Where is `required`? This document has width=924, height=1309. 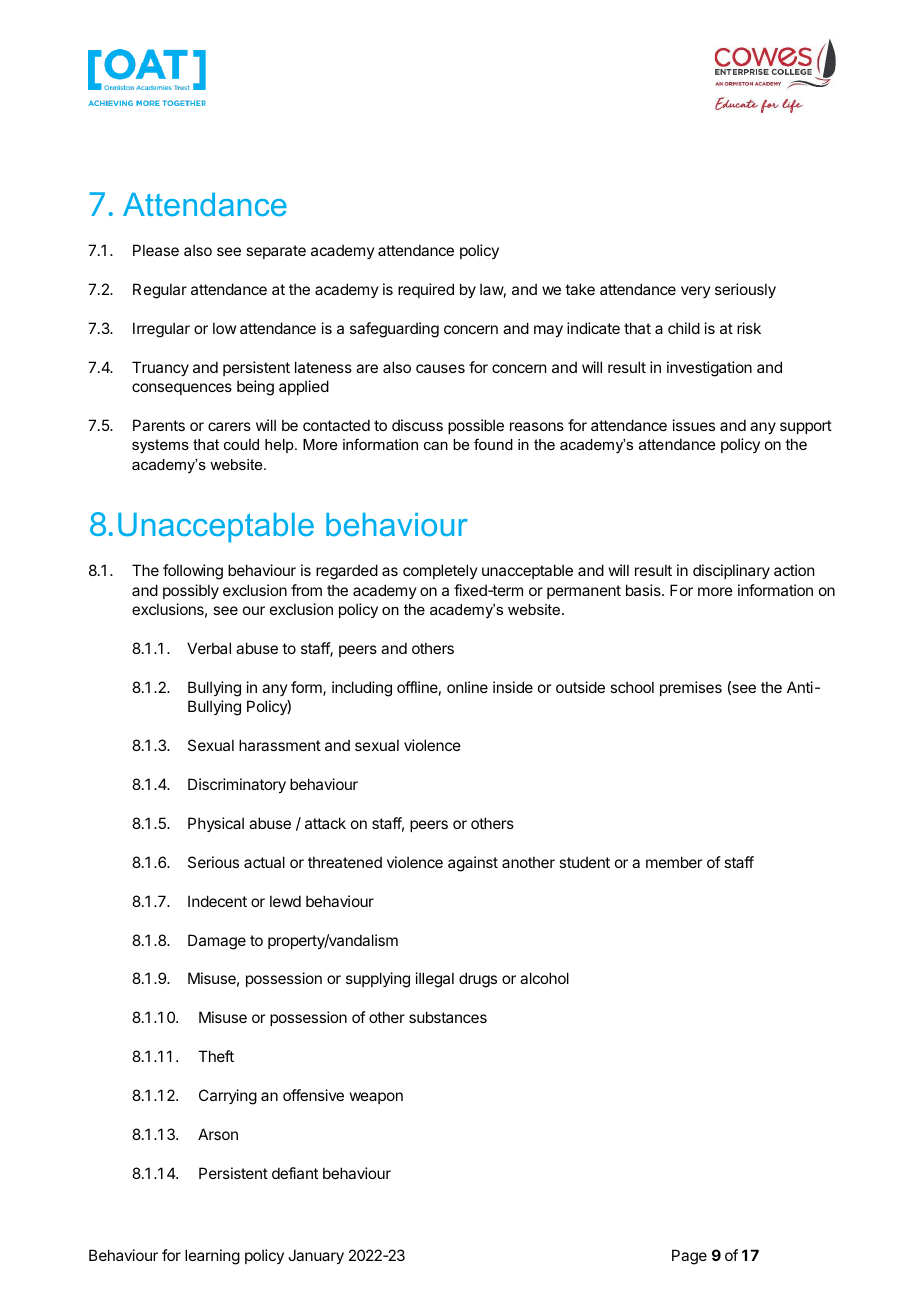 required is located at coordinates (426, 290).
